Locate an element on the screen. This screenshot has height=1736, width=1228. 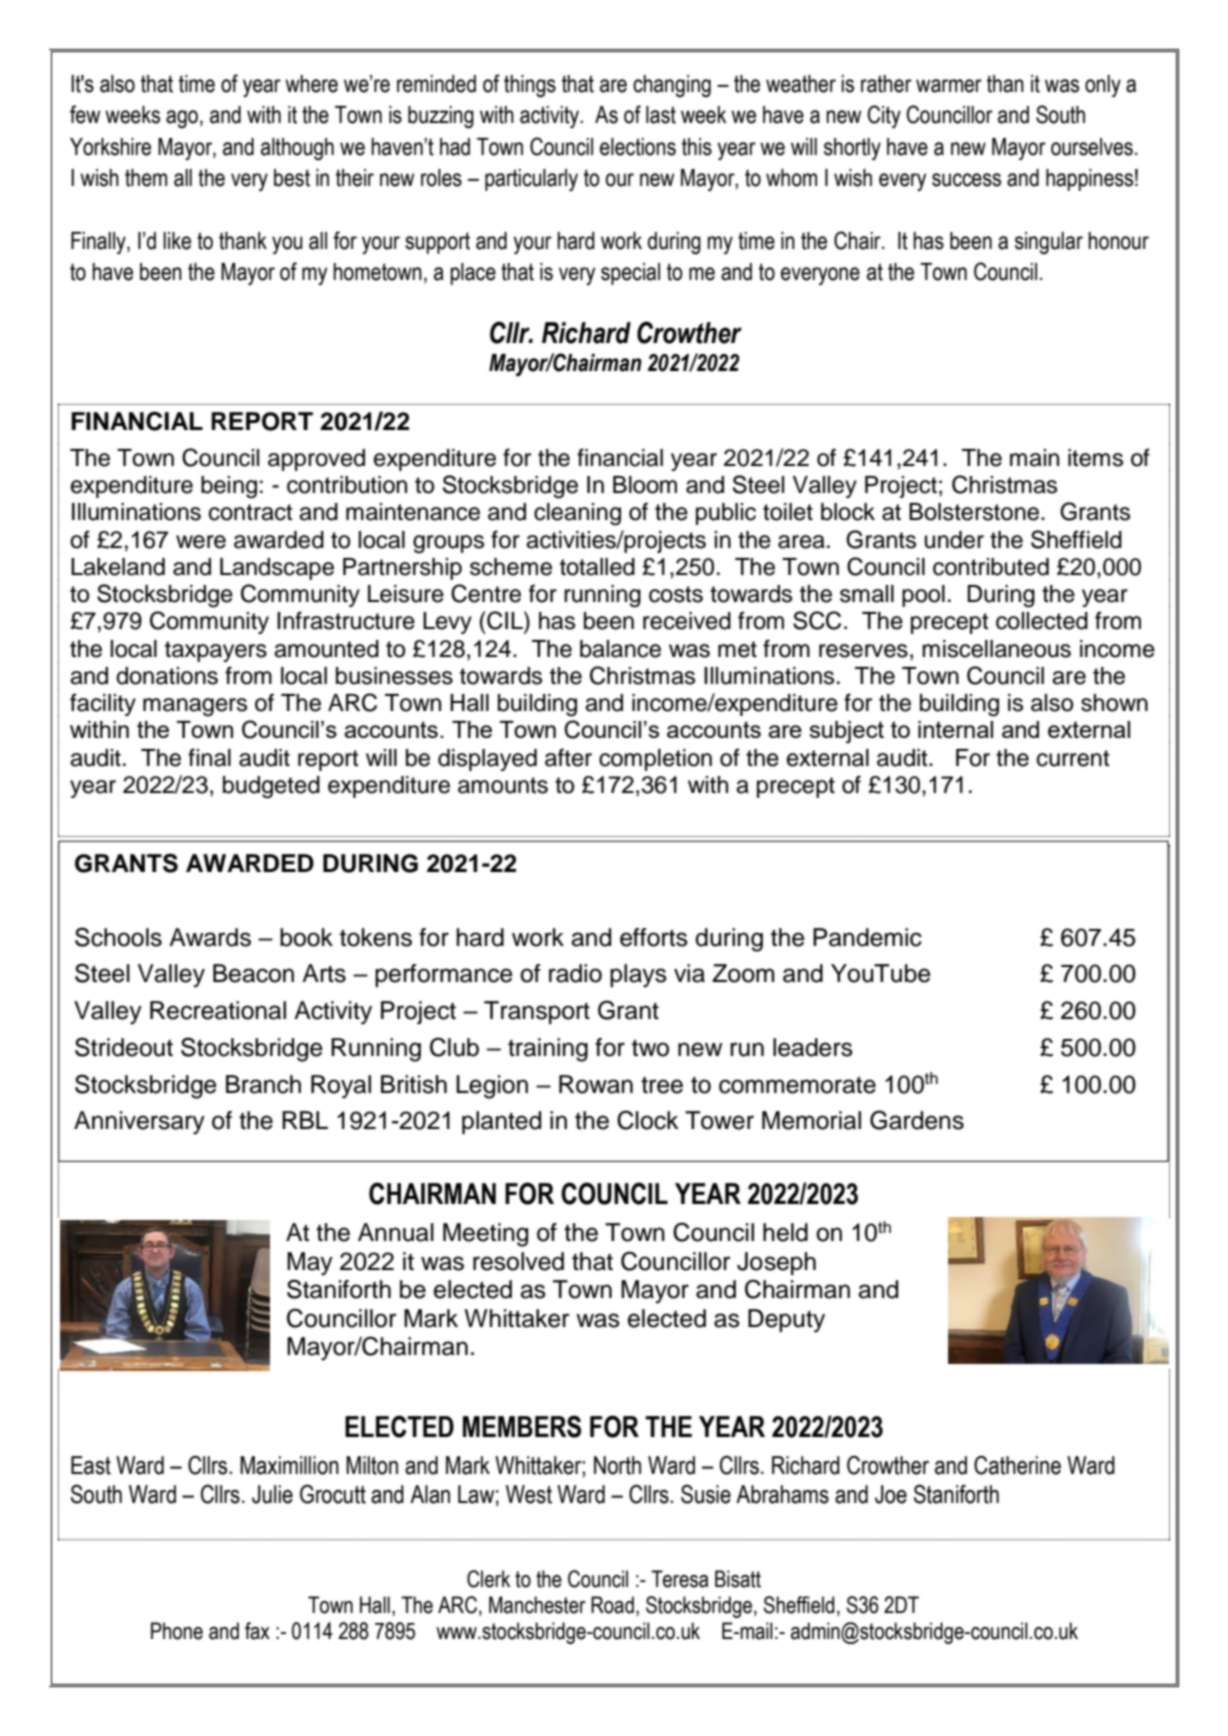
success is located at coordinates (966, 180).
